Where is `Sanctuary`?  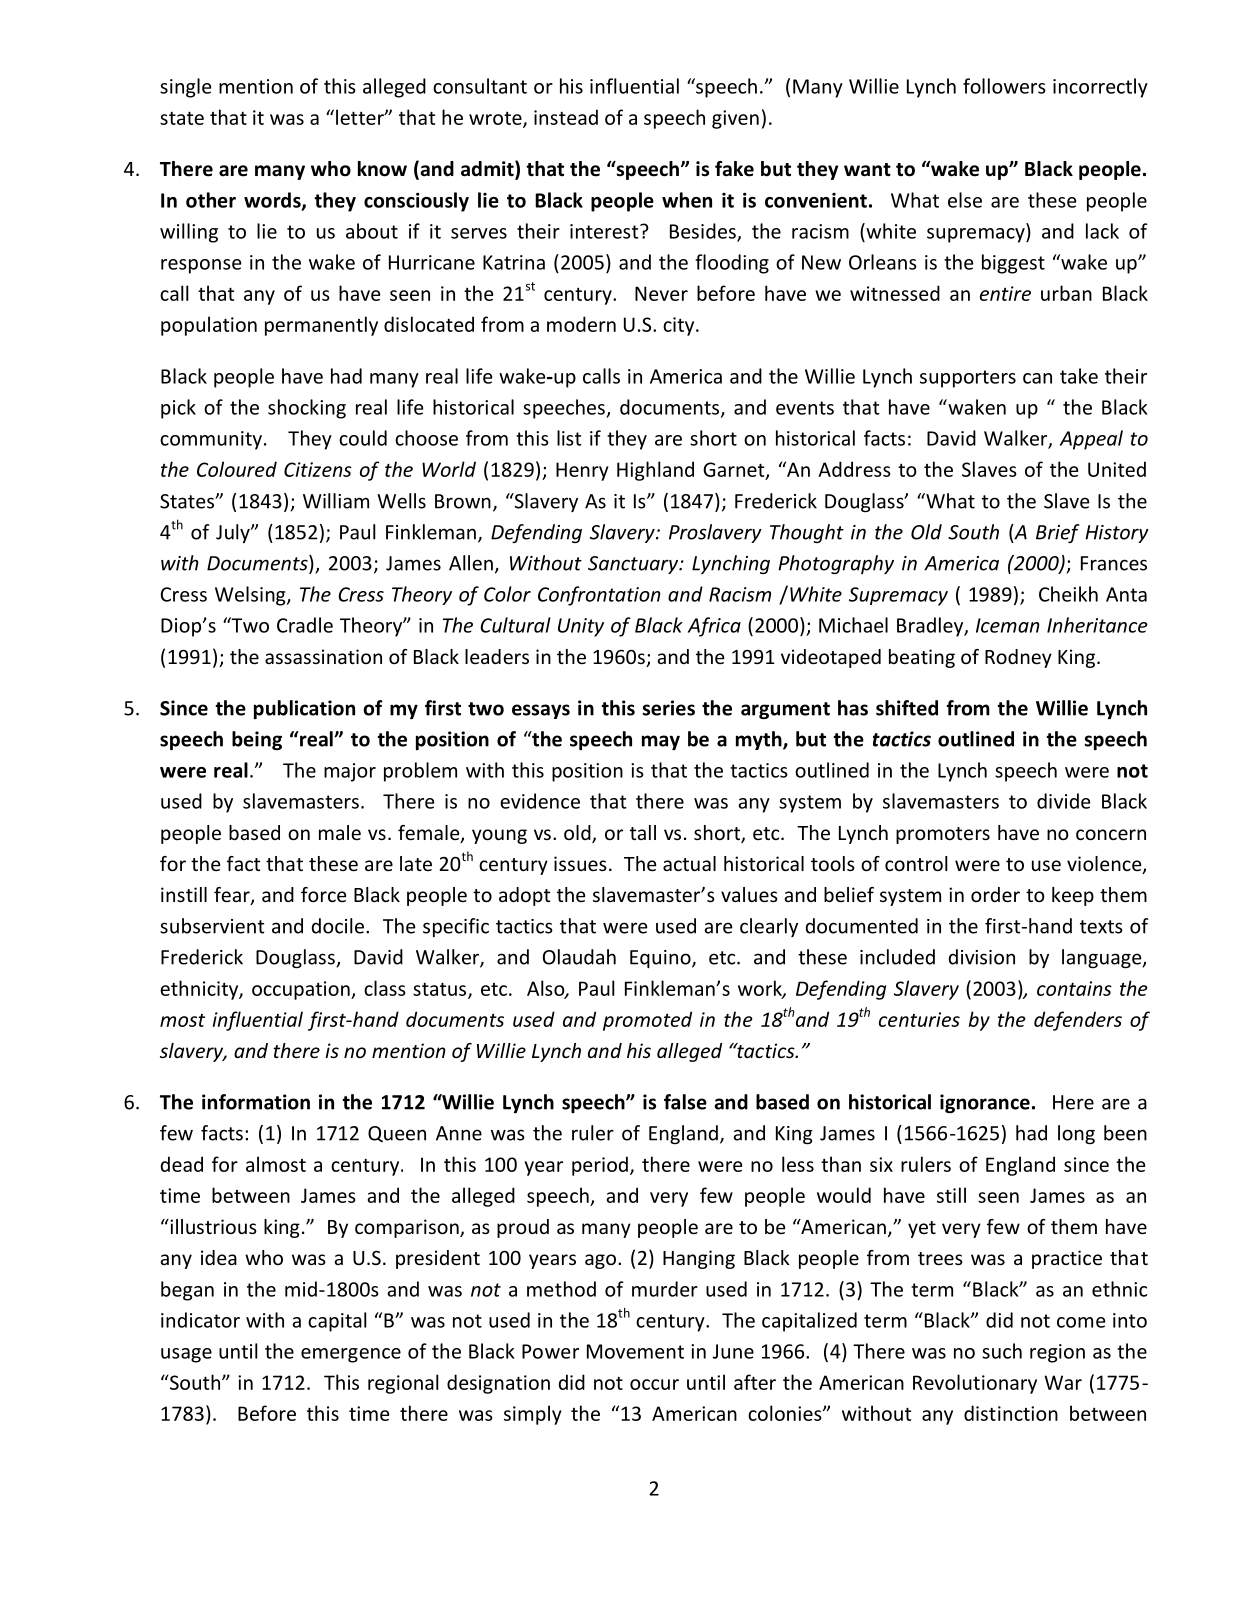
Sanctuary is located at coordinates (634, 565).
